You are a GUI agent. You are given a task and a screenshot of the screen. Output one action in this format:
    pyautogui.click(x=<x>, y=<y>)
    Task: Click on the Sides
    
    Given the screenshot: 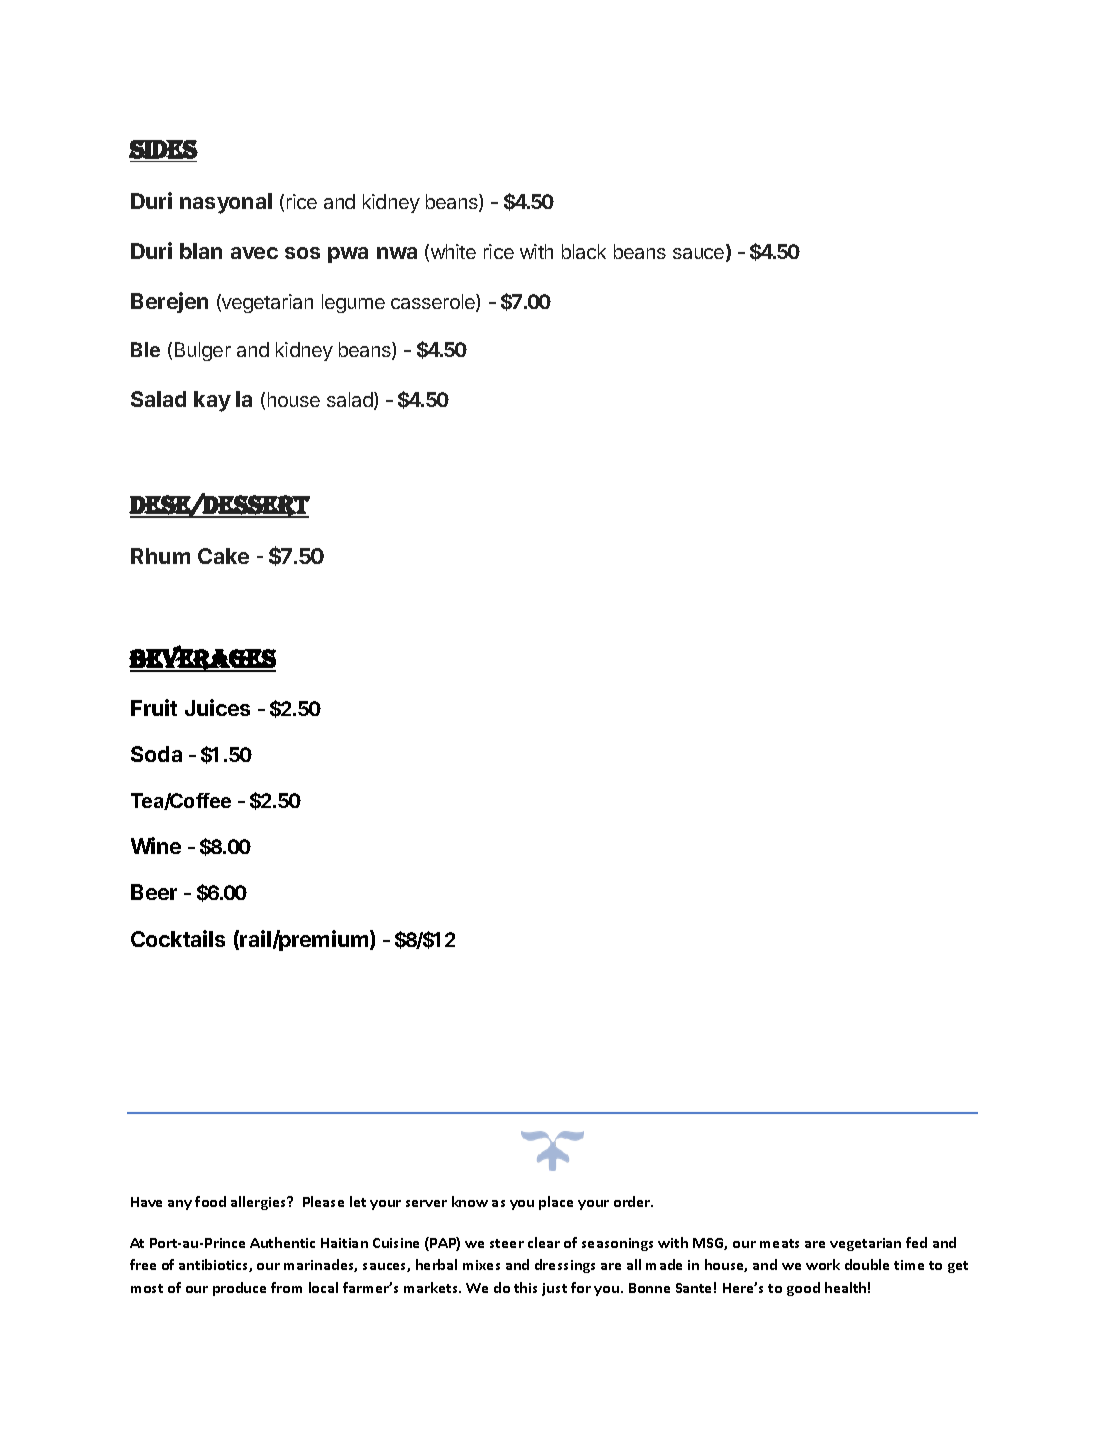 What is the action you would take?
    pyautogui.click(x=163, y=149)
